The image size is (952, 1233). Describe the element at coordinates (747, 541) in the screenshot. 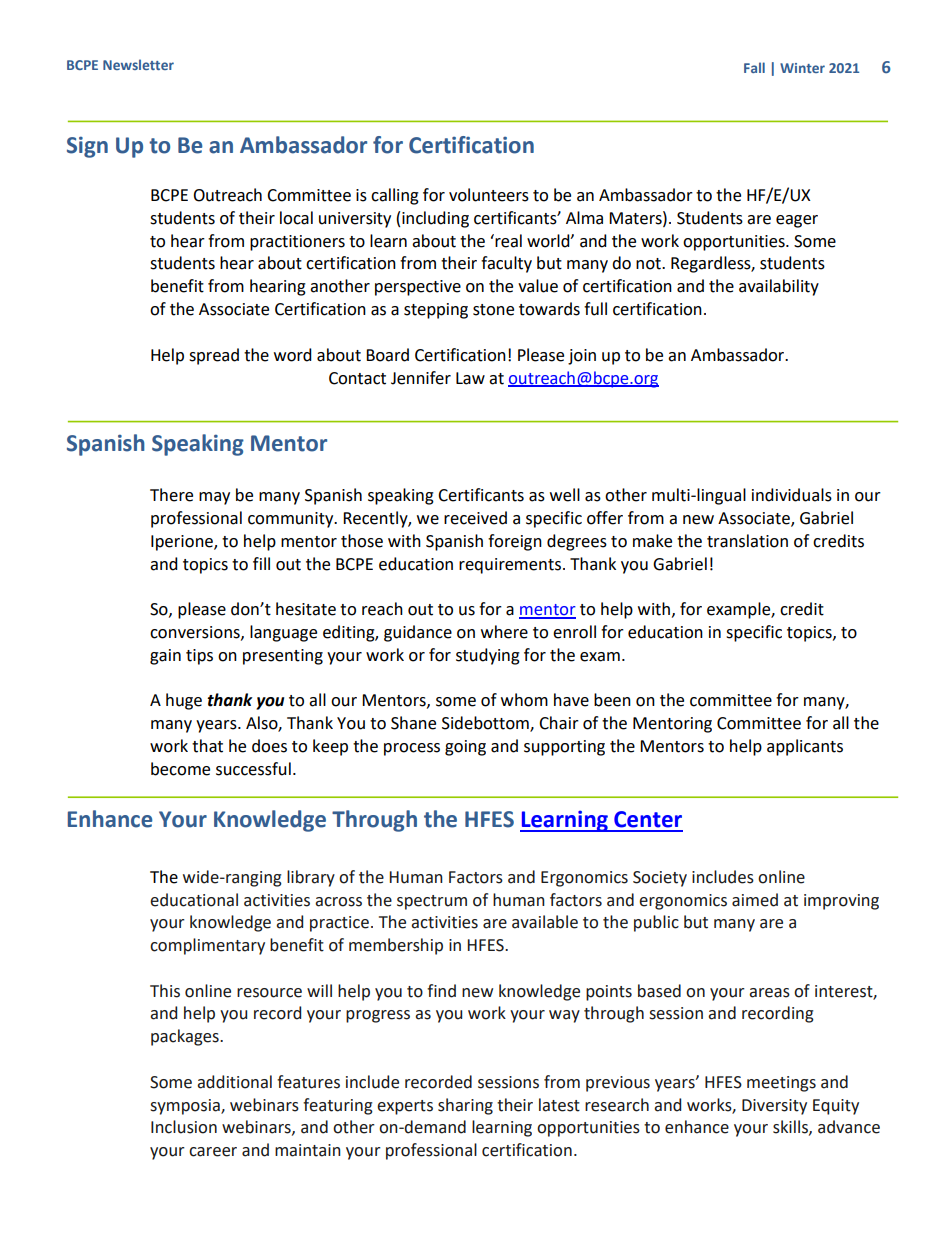

I see `translation` at that location.
